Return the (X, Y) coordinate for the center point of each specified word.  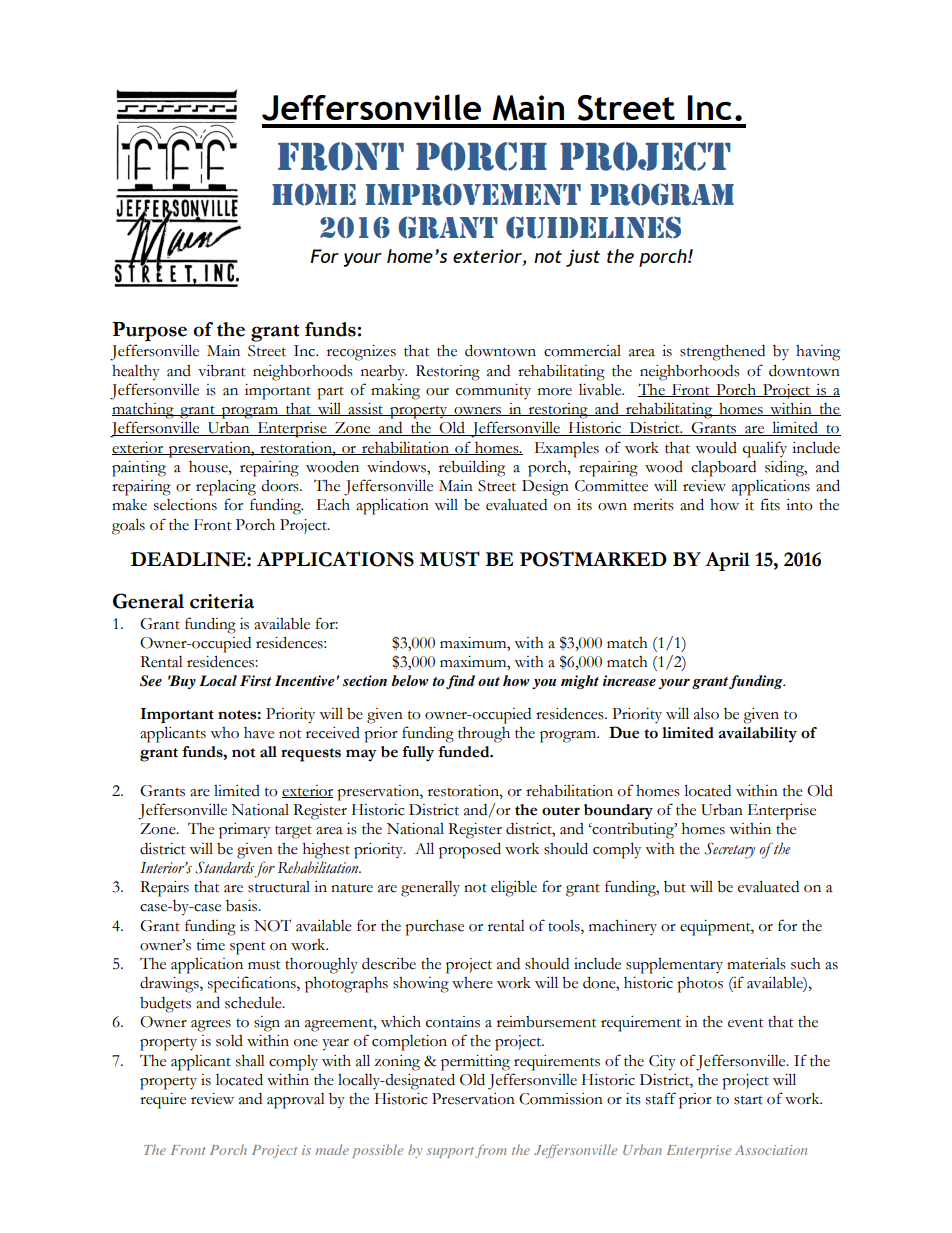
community (493, 391)
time (211, 945)
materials (756, 964)
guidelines (593, 227)
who (224, 733)
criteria (222, 601)
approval (296, 1101)
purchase (434, 928)
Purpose (149, 331)
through (484, 735)
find (460, 682)
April (727, 561)
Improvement (473, 195)
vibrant (222, 371)
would (716, 447)
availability (758, 735)
